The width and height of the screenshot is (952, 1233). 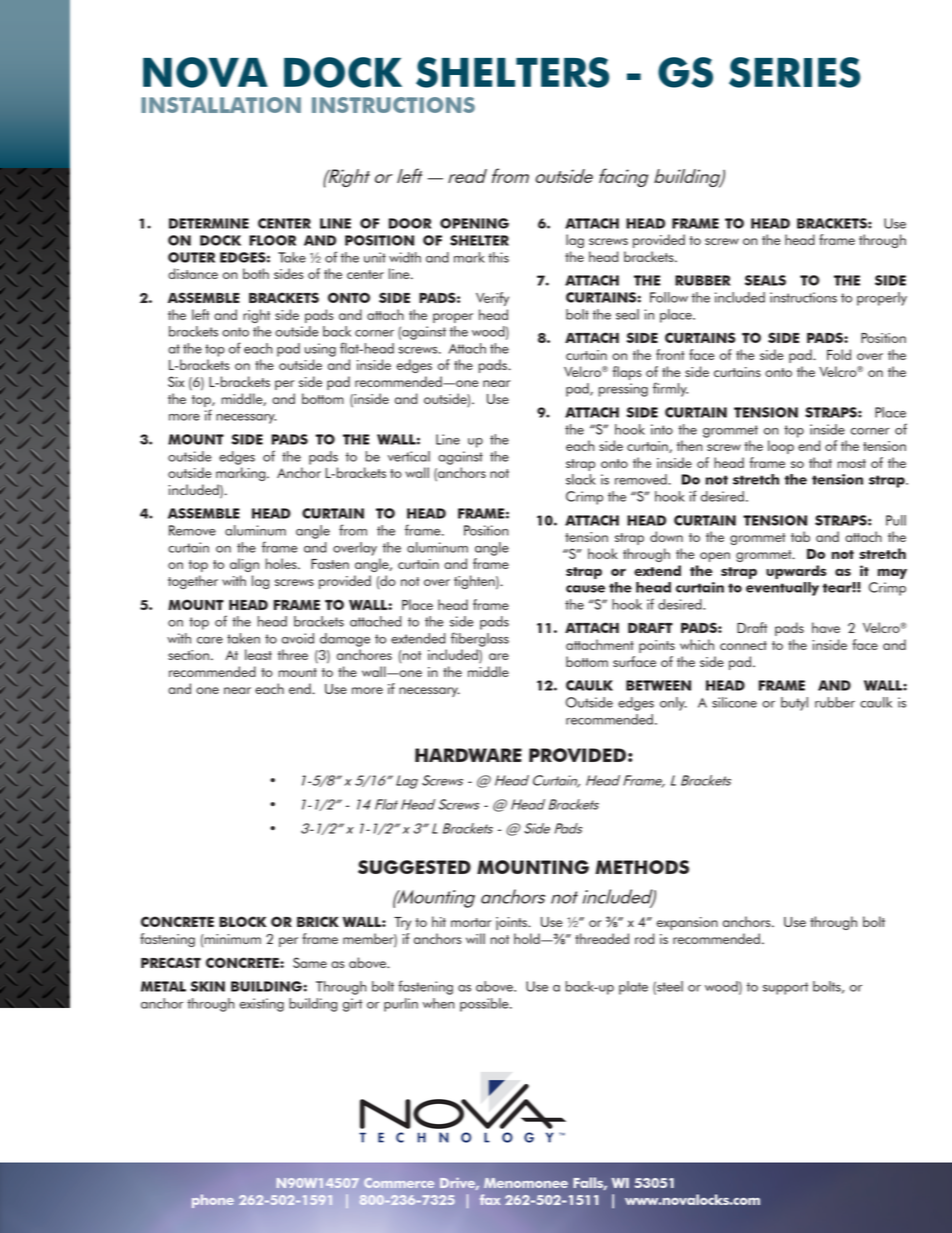 I want to click on INSTALLATION, so click(x=221, y=105).
